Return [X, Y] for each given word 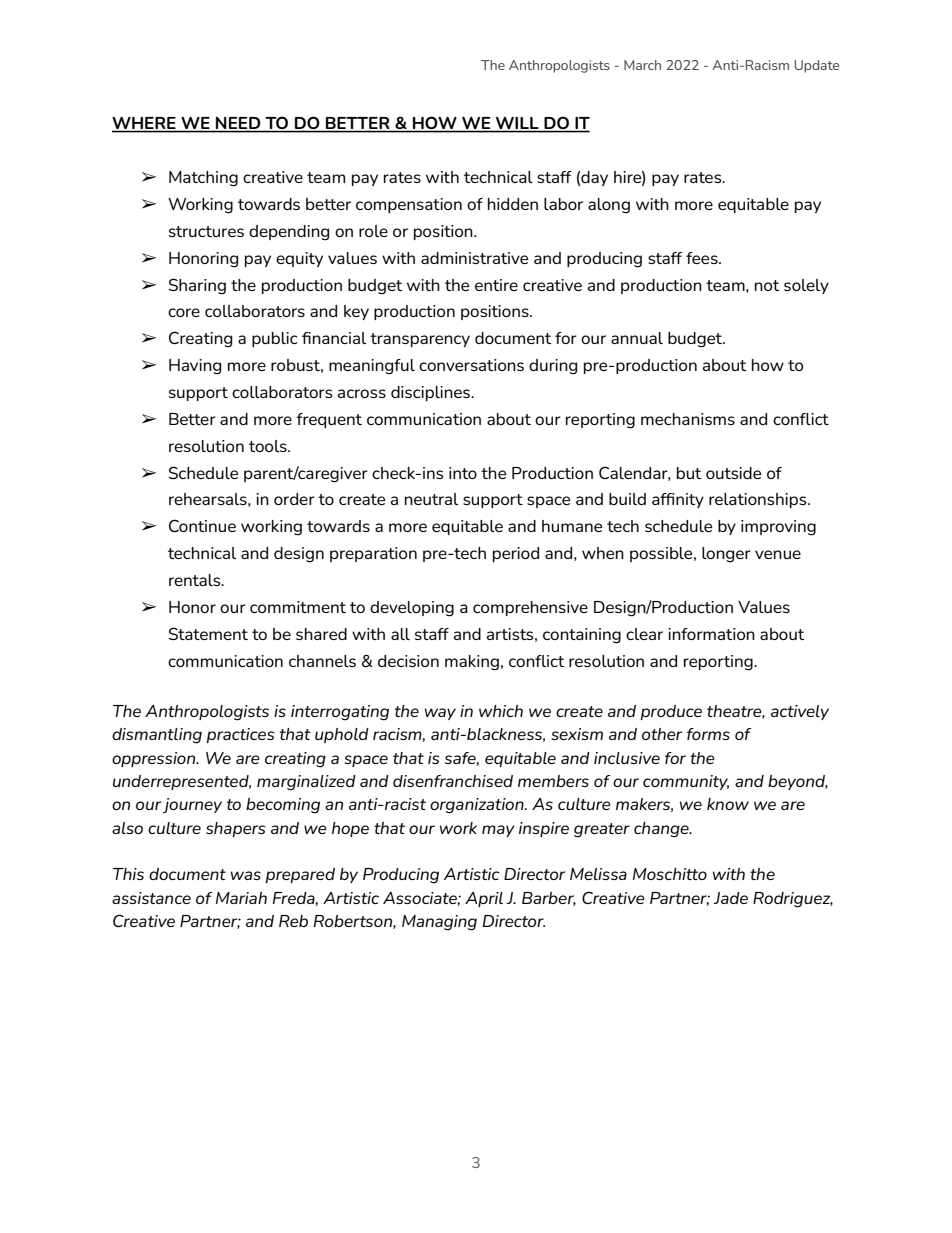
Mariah [241, 898]
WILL [517, 124]
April [484, 899]
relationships [759, 500]
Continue [202, 525]
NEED [238, 124]
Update [816, 66]
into [463, 473]
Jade [730, 898]
